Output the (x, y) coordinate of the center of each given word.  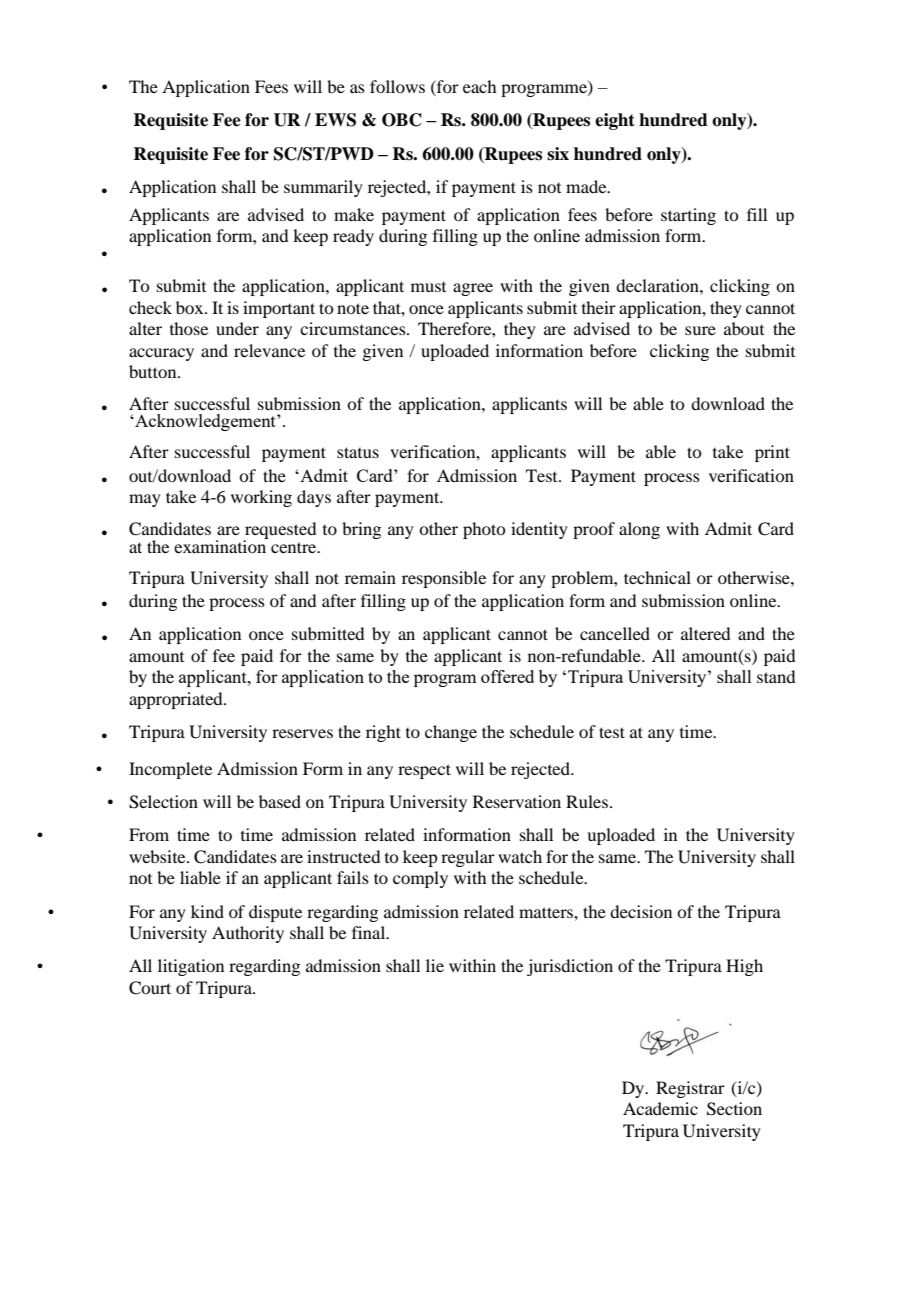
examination (221, 545)
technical (657, 577)
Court (150, 988)
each (479, 86)
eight (615, 121)
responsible (444, 579)
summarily (323, 188)
